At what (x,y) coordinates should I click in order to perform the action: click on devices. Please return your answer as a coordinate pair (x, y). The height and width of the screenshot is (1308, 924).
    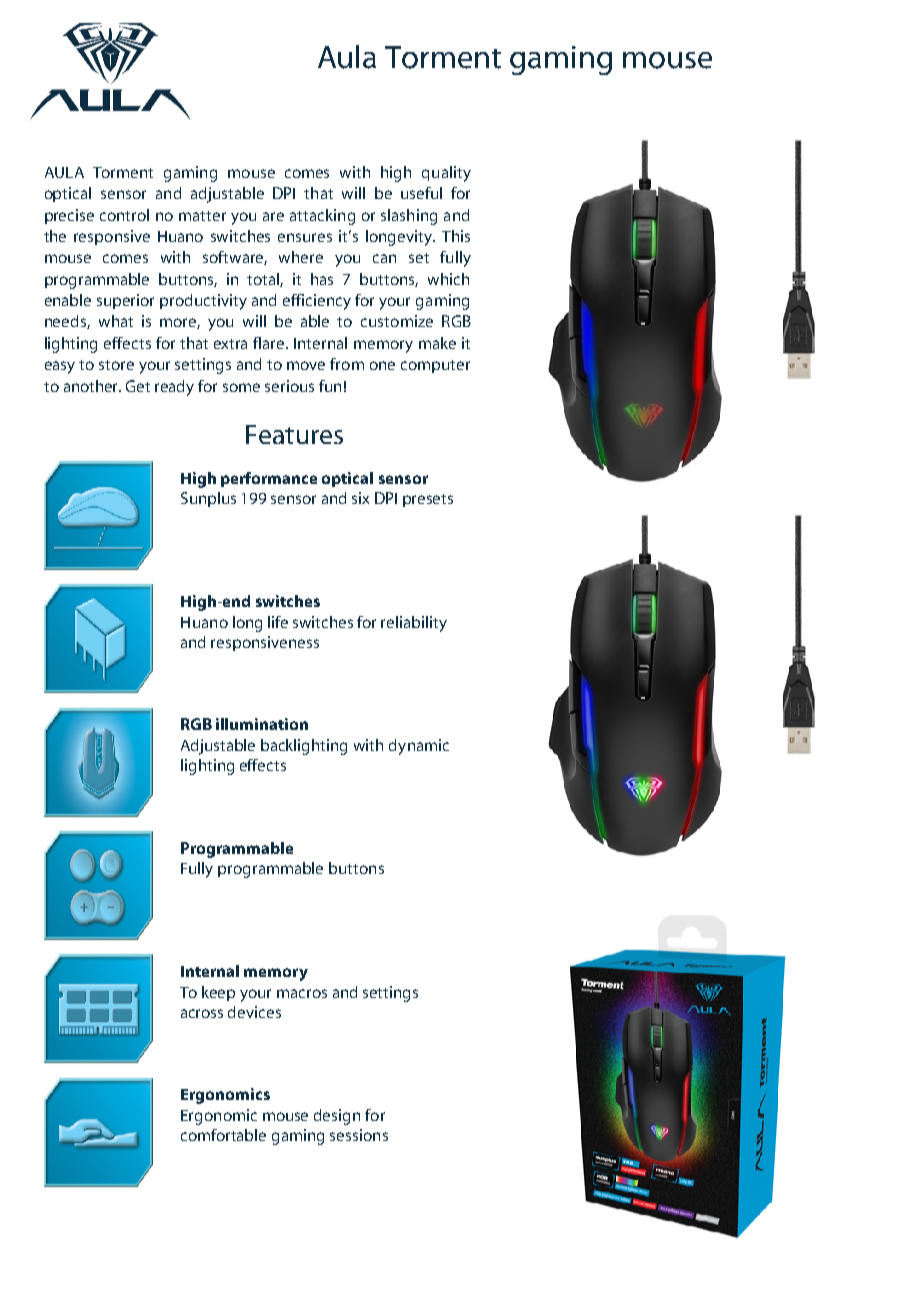
    Looking at the image, I should click on (254, 1012).
